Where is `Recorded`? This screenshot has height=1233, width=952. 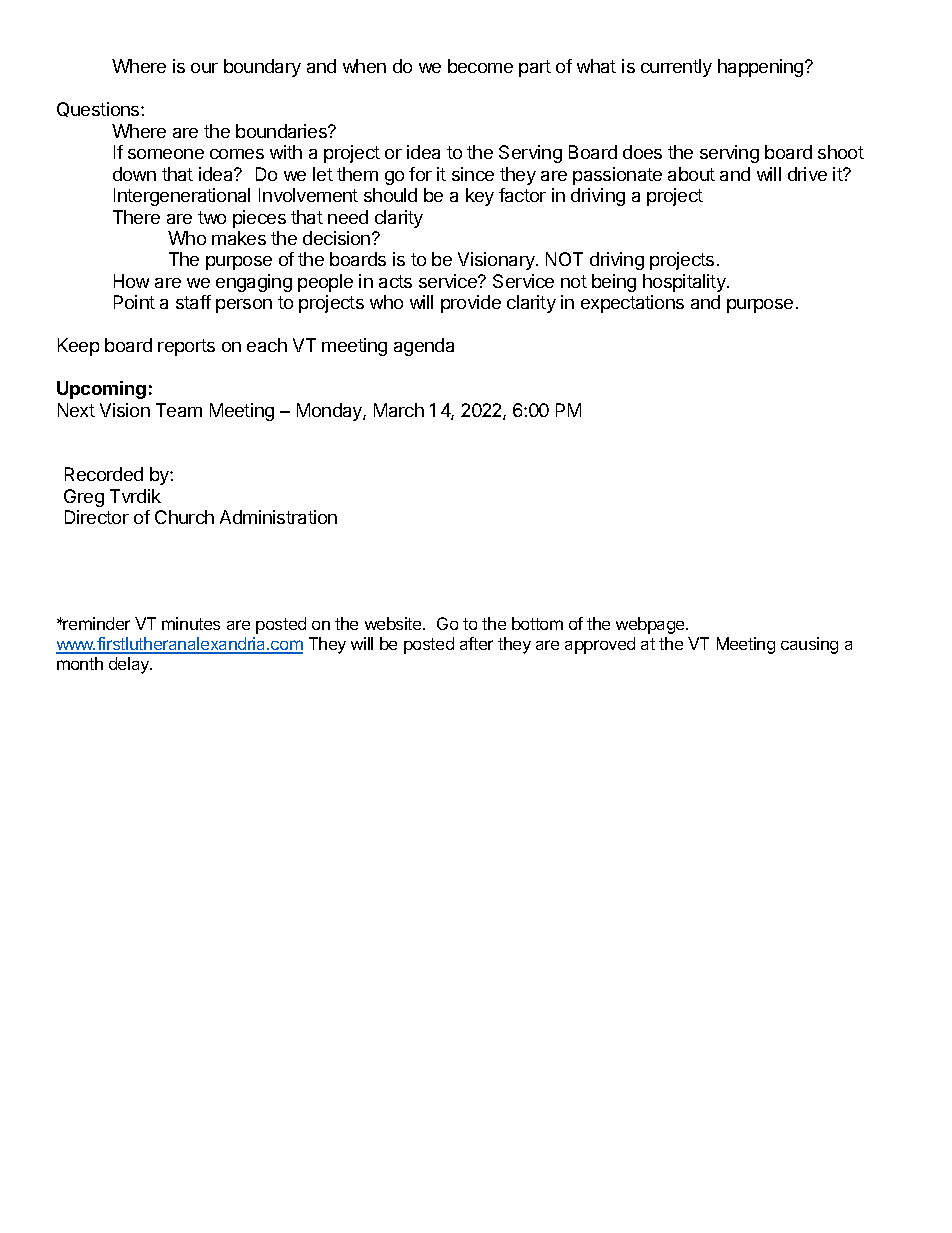
Recorded is located at coordinates (104, 474).
